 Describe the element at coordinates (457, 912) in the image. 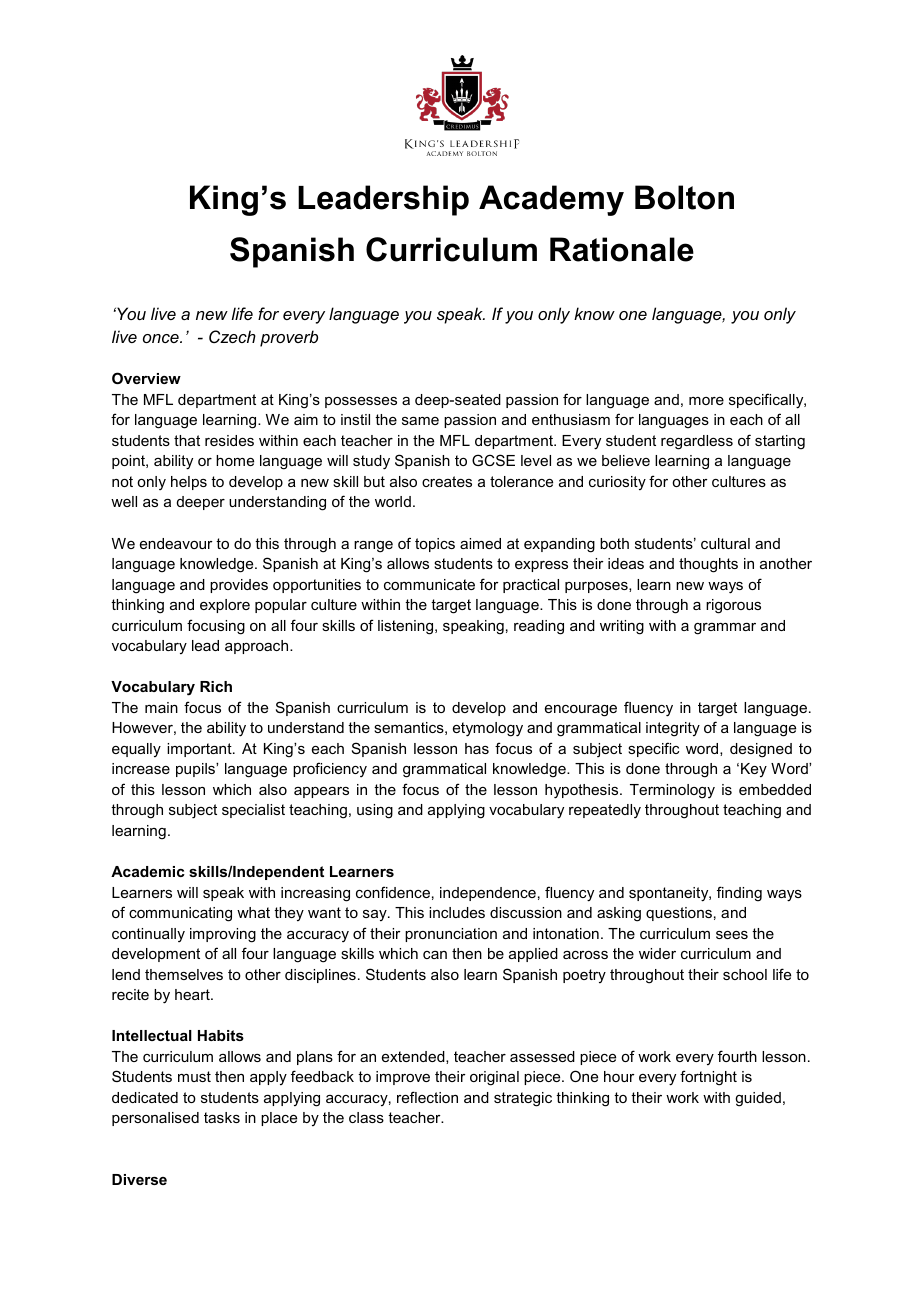

I see `includes` at that location.
